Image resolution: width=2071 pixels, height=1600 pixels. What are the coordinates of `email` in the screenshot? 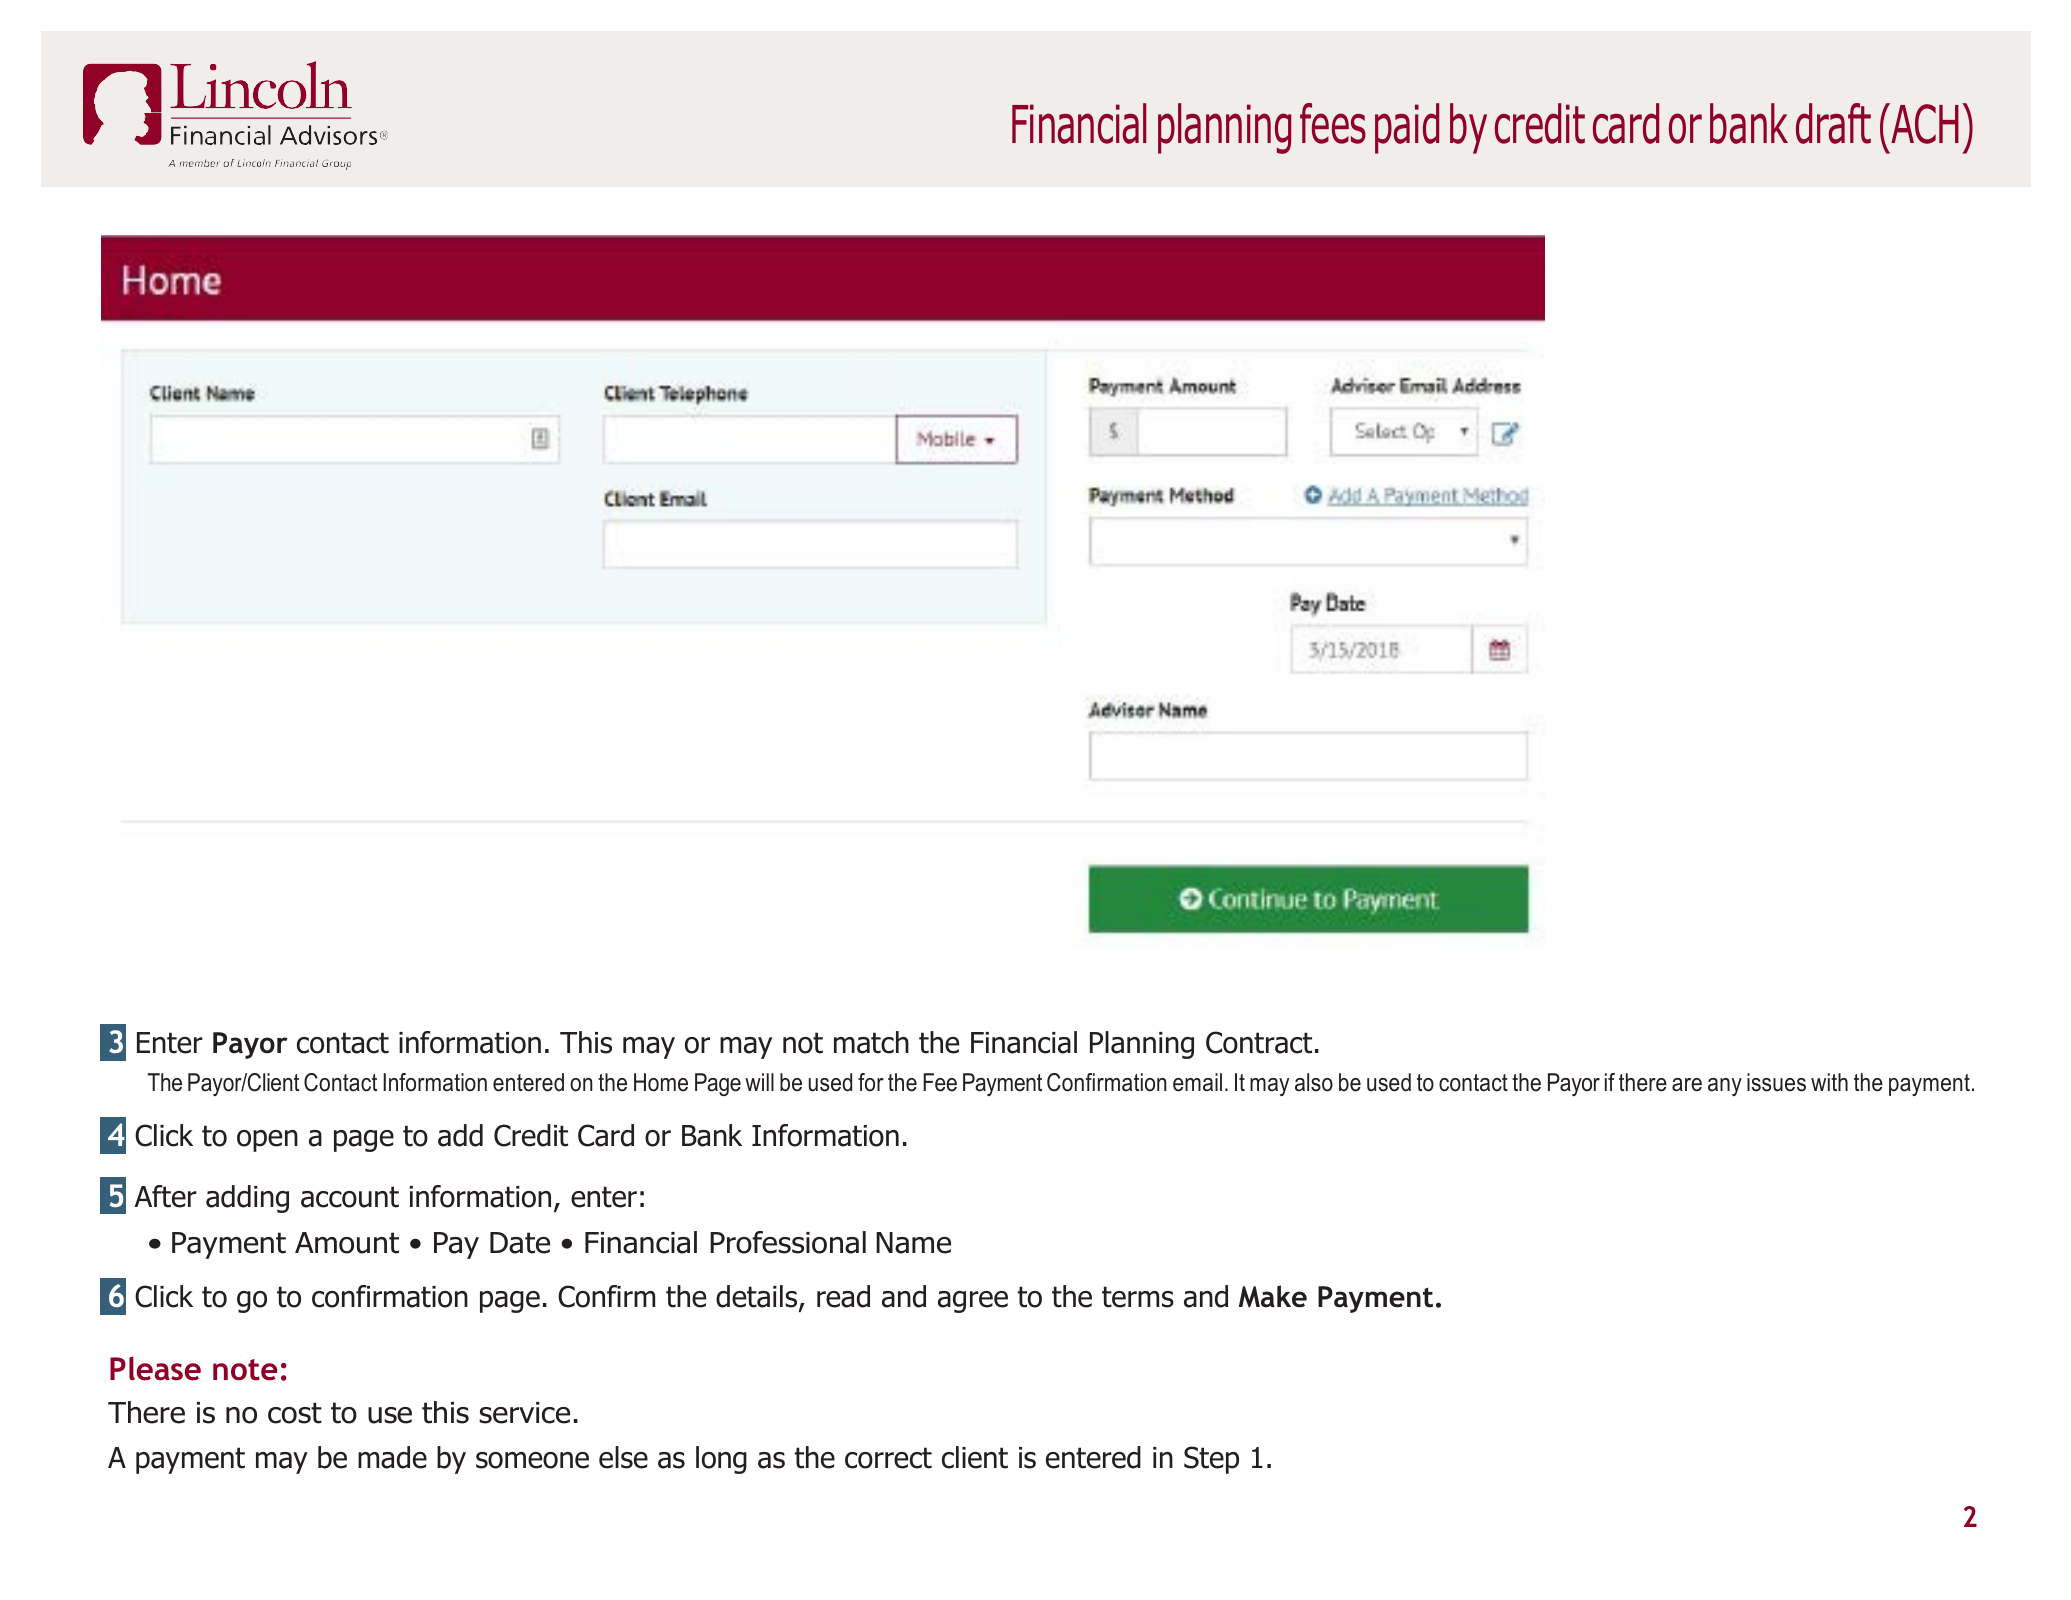 It's located at (1197, 1082).
